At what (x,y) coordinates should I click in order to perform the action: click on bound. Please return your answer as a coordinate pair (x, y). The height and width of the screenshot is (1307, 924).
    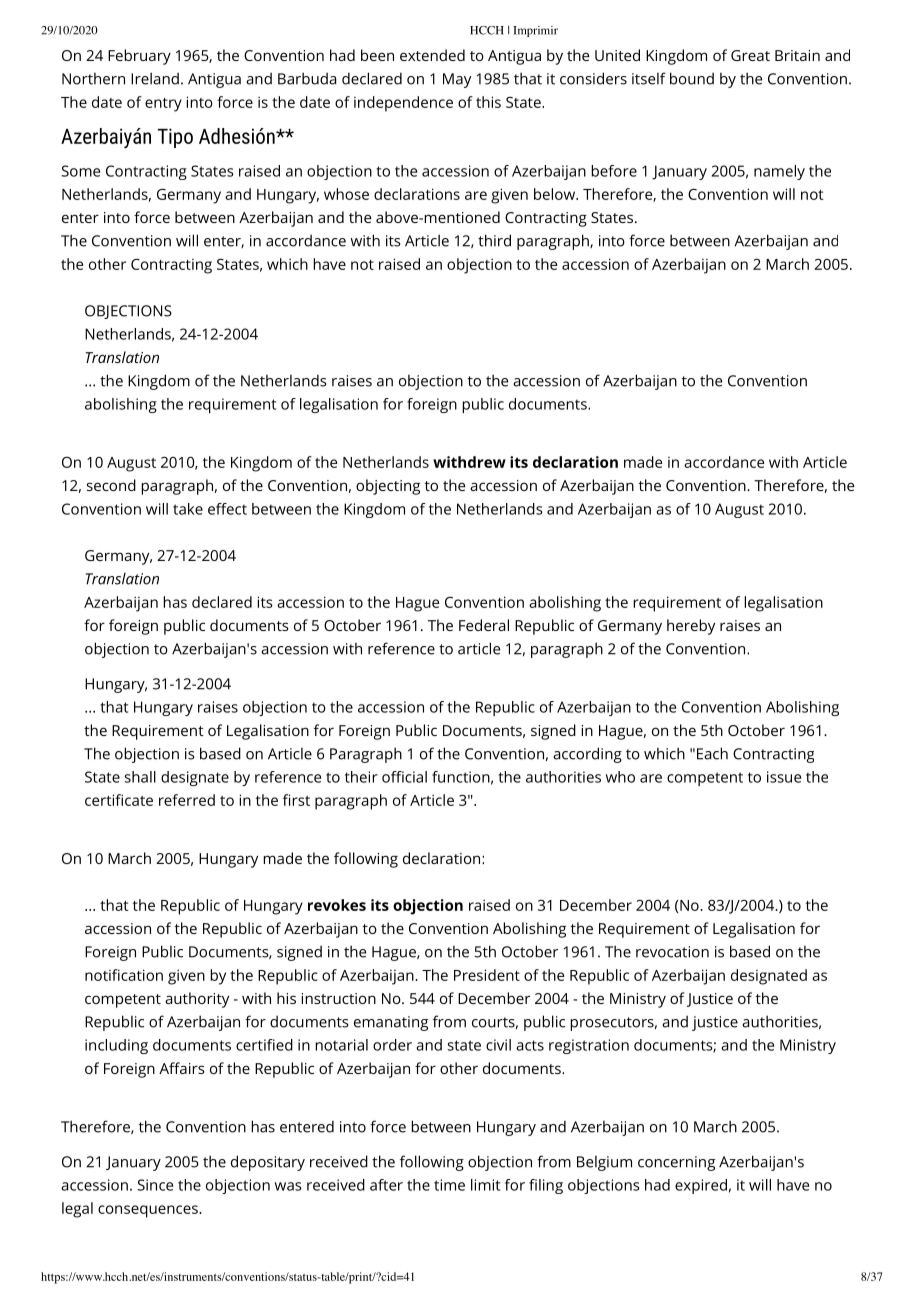
    Looking at the image, I should click on (692, 78).
